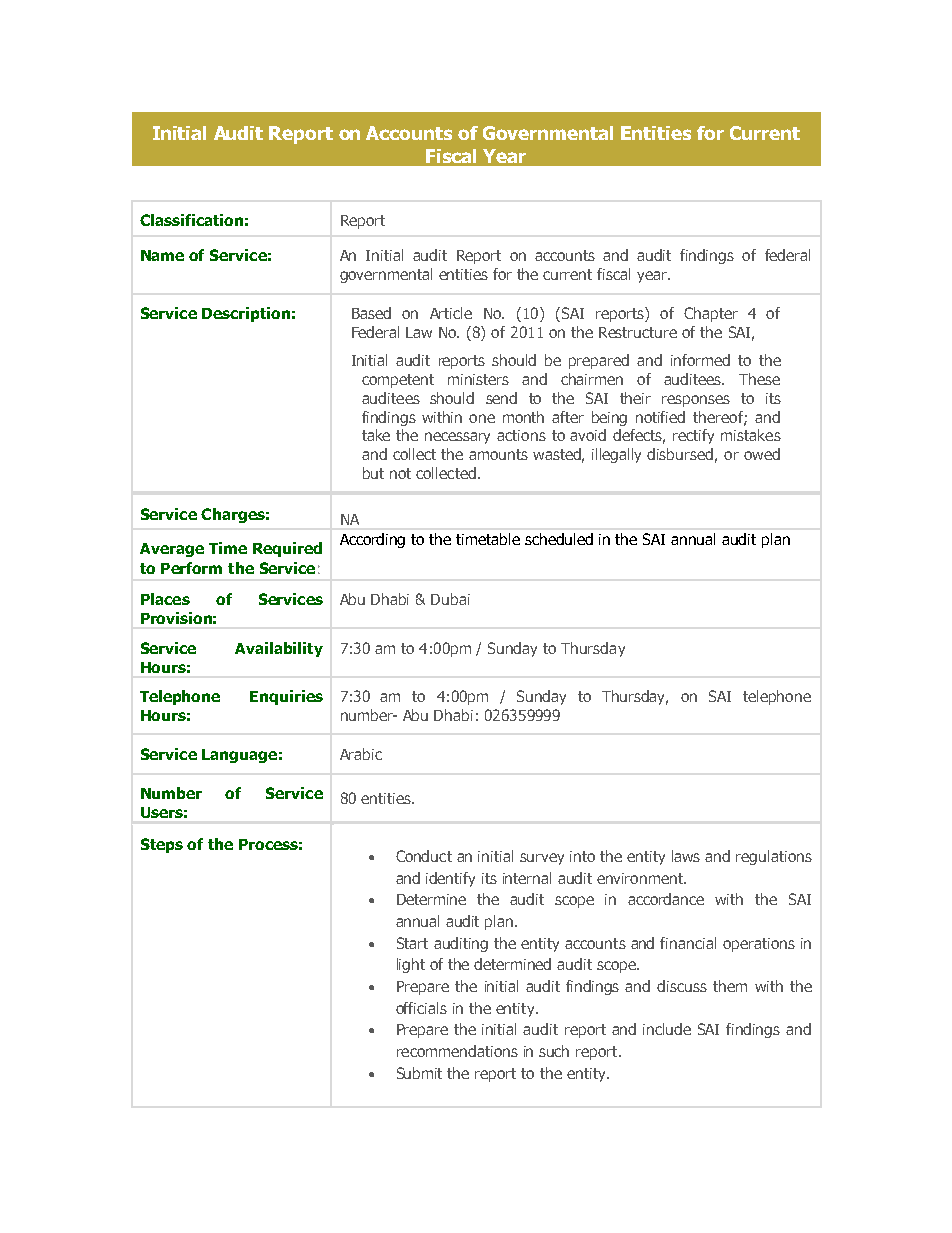 This screenshot has height=1233, width=952. Describe the element at coordinates (279, 649) in the screenshot. I see `Availability` at that location.
